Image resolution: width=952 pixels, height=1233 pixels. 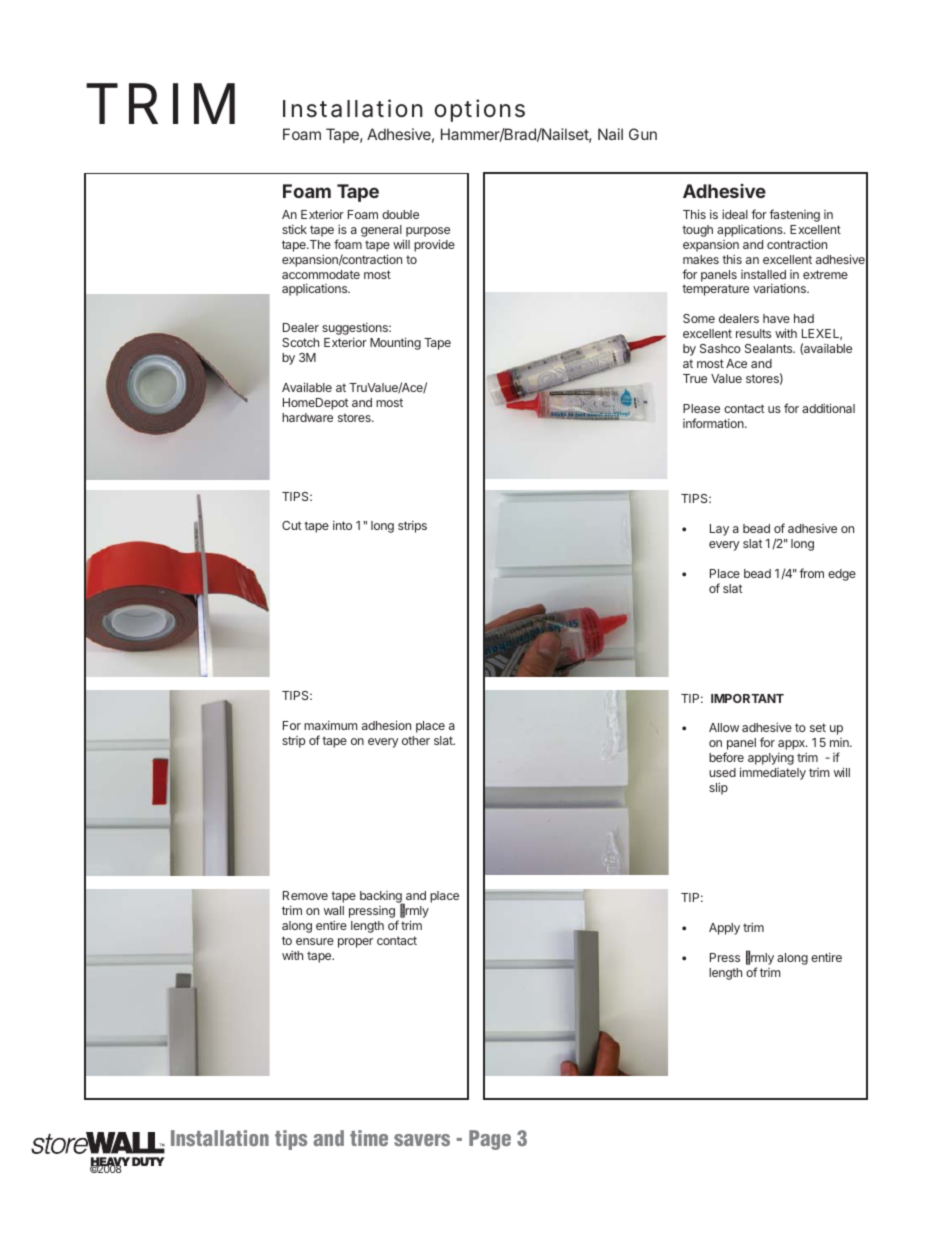 I want to click on double, so click(x=400, y=214).
